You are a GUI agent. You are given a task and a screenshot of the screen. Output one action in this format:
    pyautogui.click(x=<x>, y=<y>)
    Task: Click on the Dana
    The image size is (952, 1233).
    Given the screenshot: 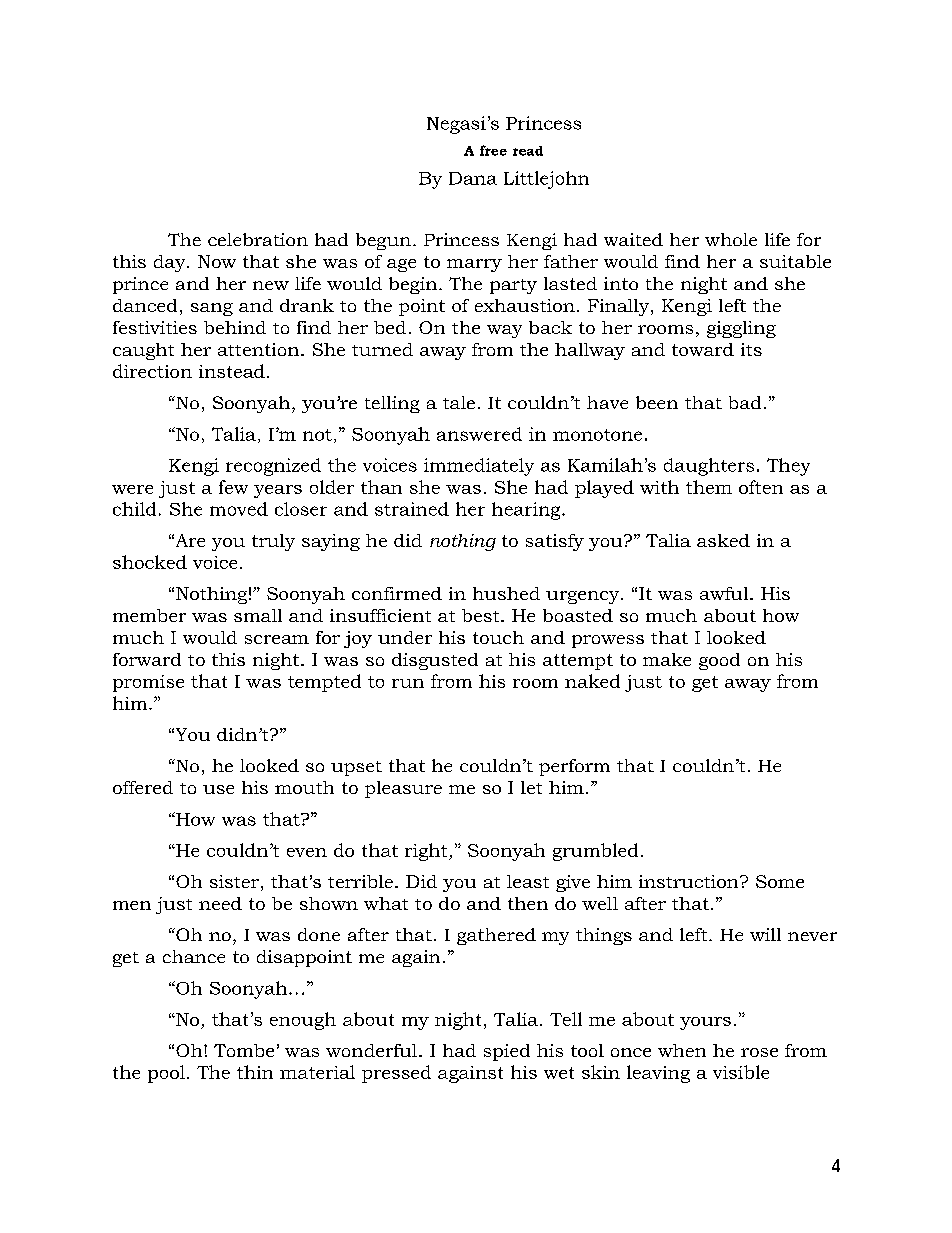 What is the action you would take?
    pyautogui.click(x=473, y=178)
